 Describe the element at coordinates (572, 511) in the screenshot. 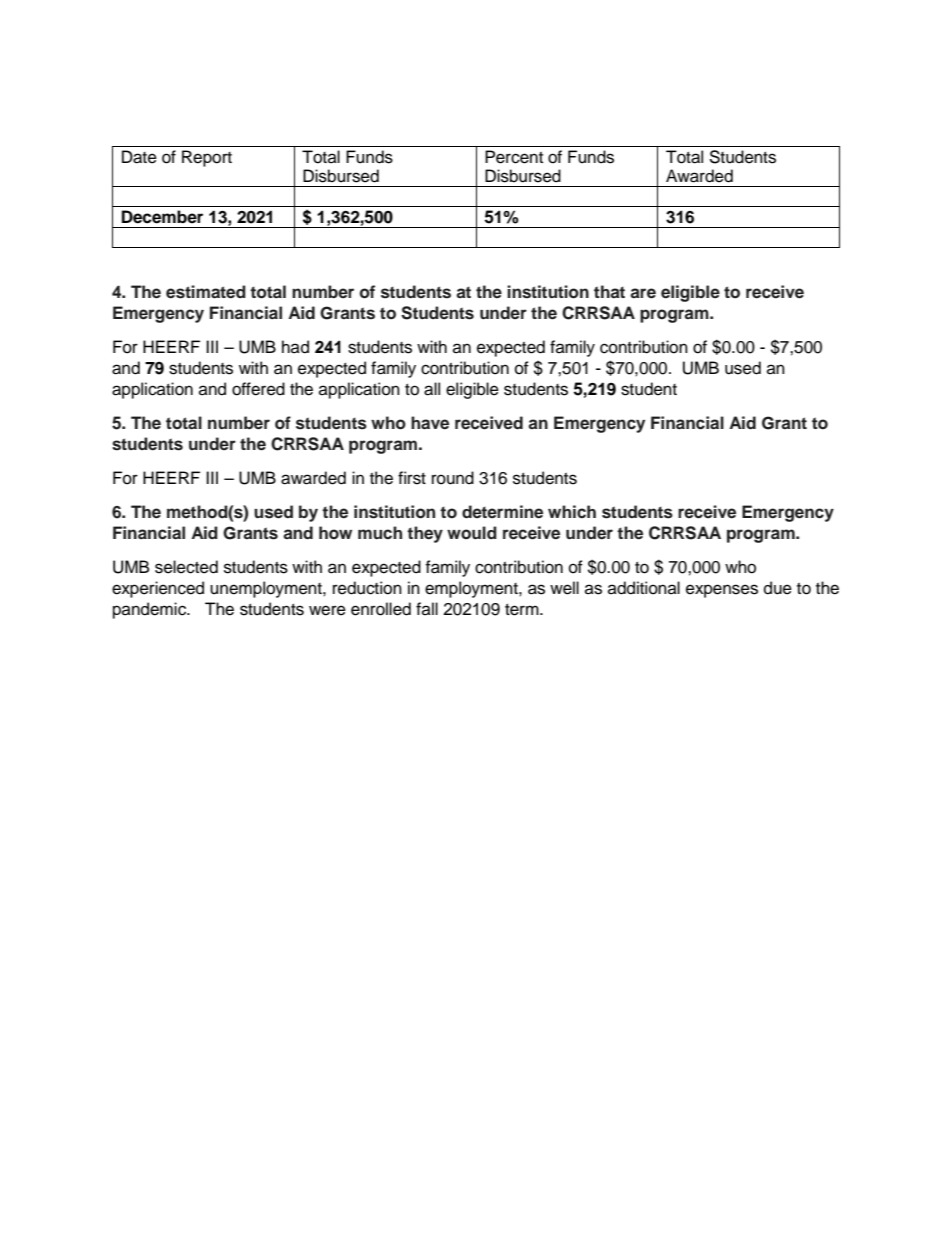

I see `which` at that location.
